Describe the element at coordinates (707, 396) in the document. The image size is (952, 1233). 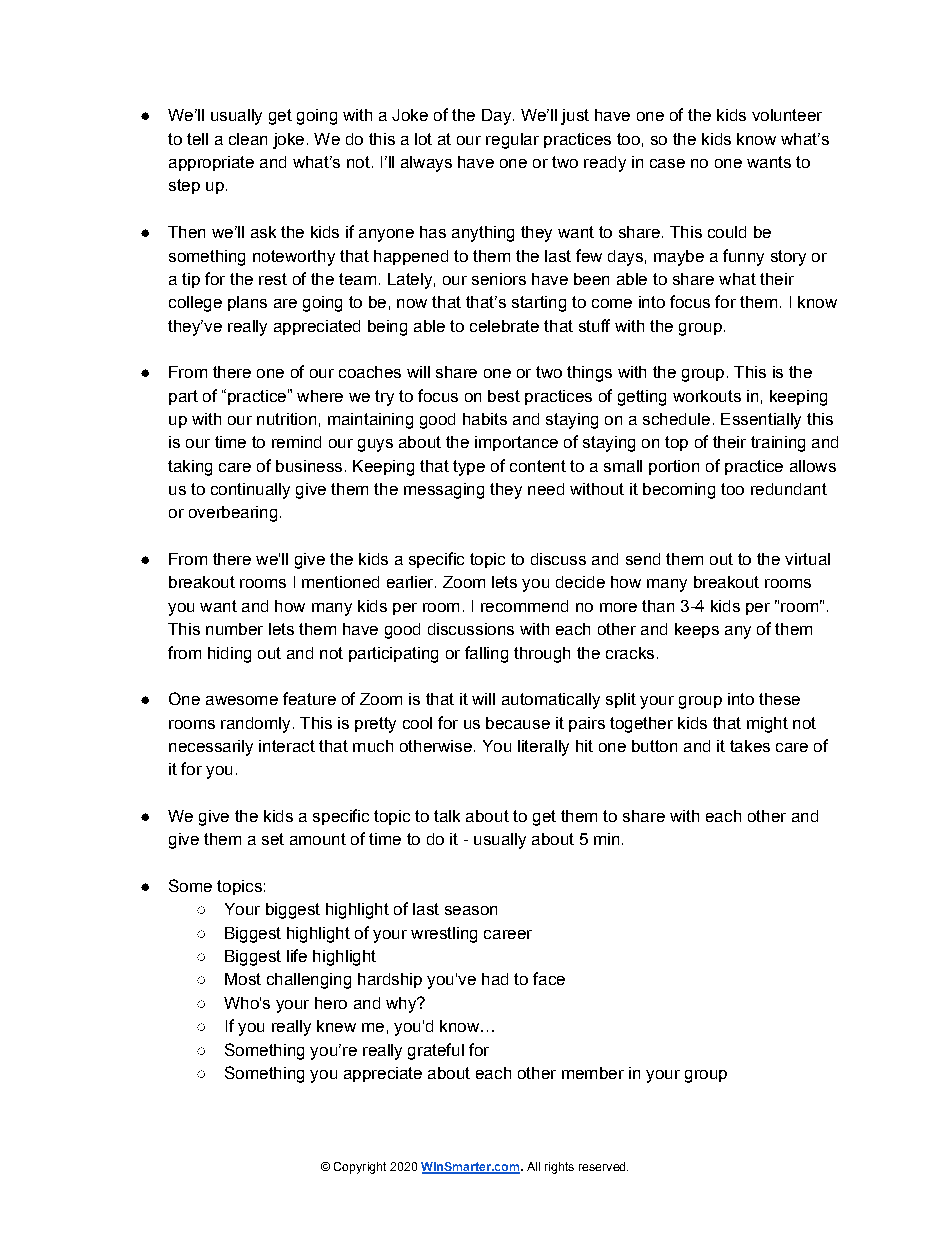
I see `workouts` at that location.
